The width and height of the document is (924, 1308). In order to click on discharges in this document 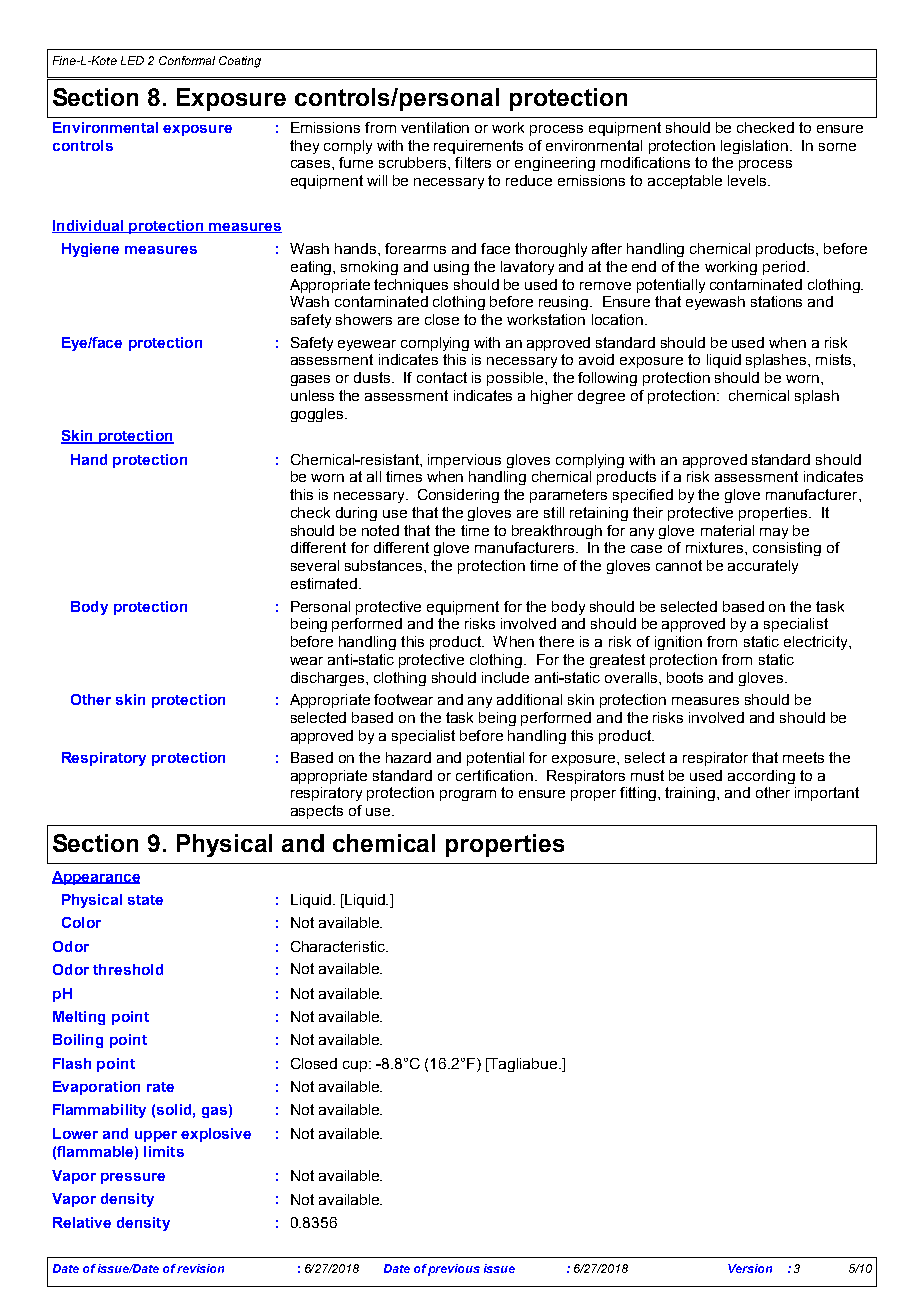, I will do `click(329, 679)`.
